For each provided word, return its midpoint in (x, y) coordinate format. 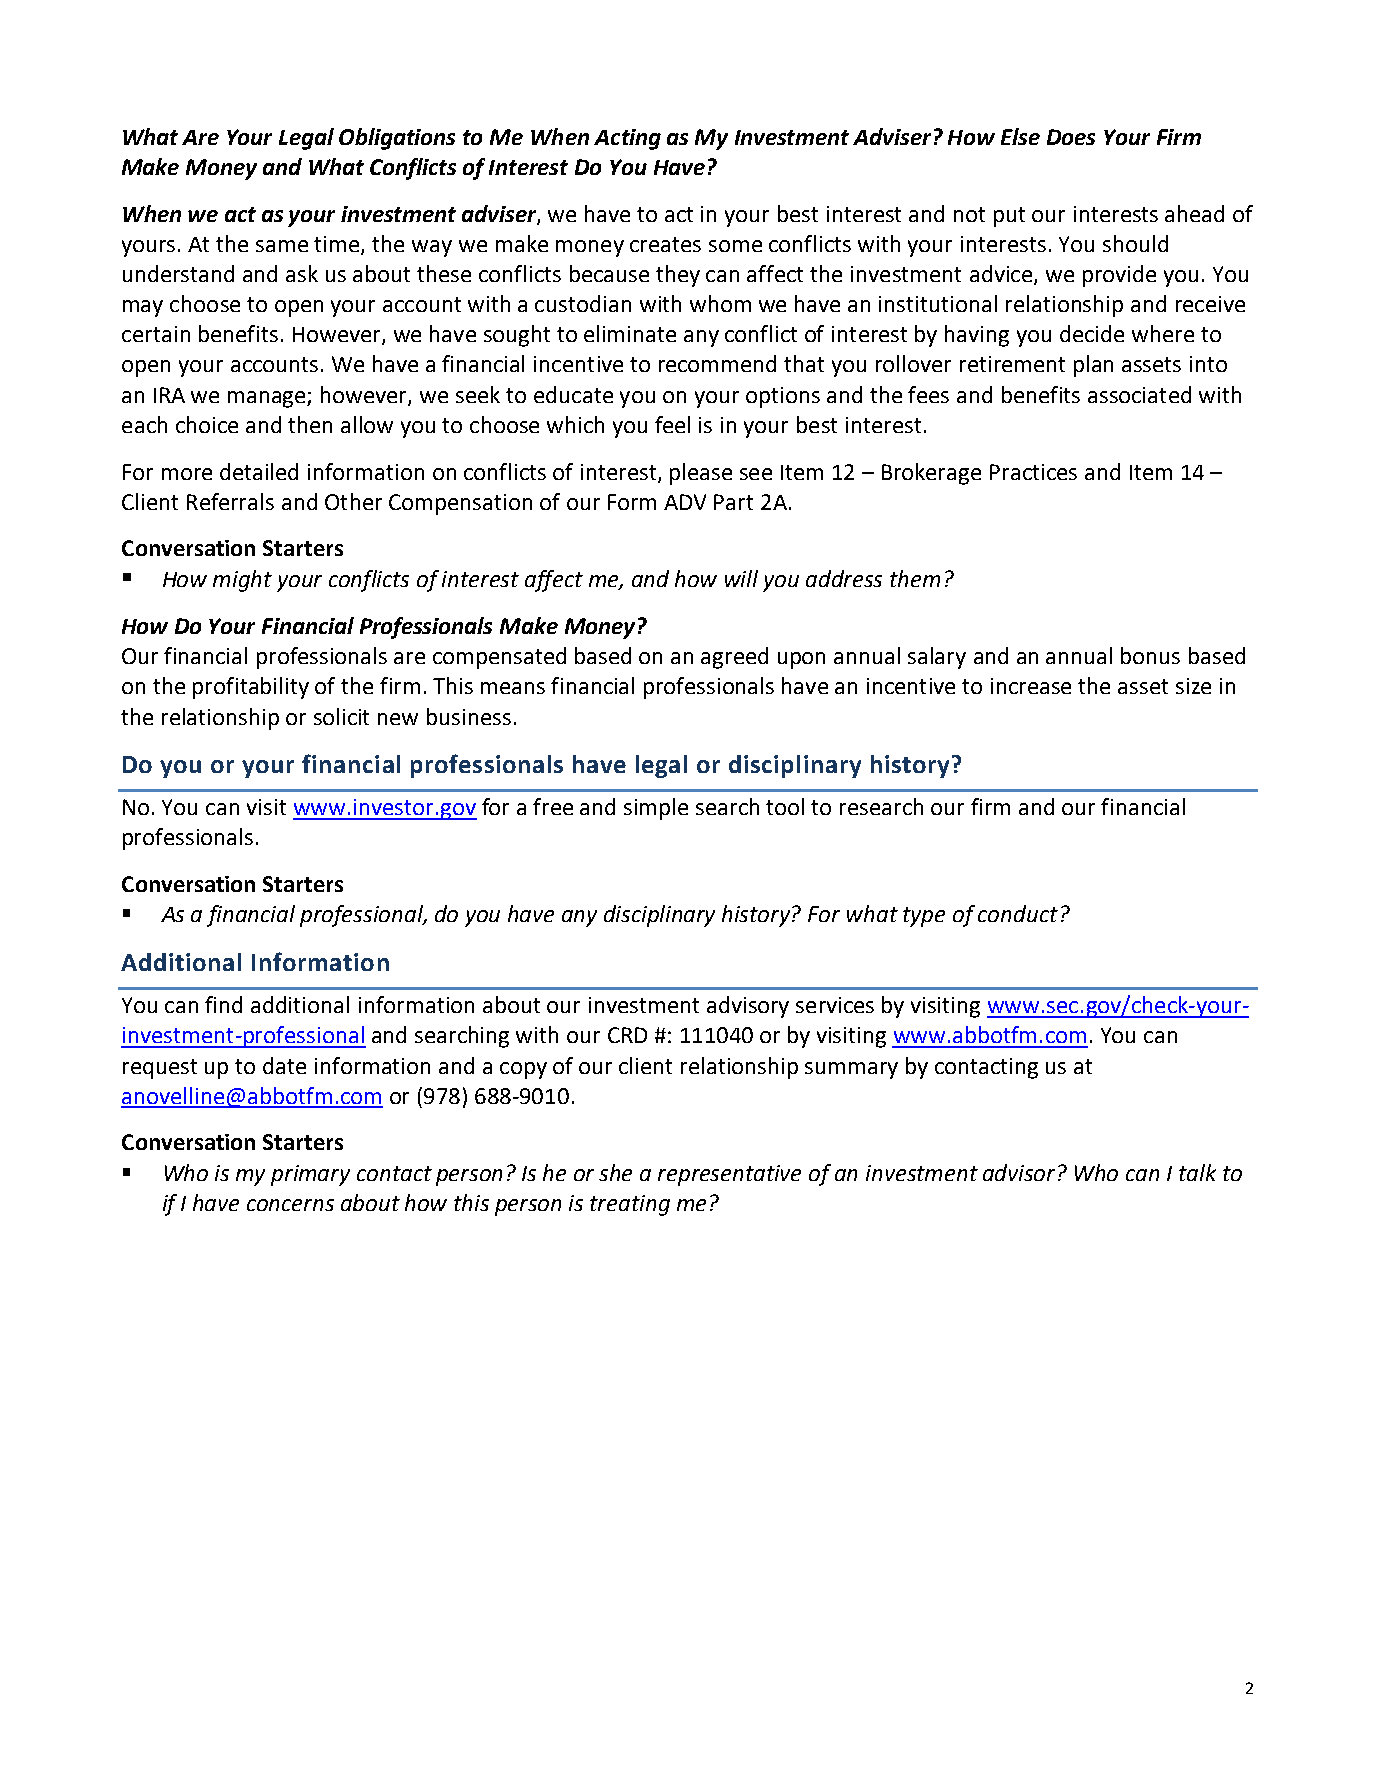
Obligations (397, 139)
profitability (251, 688)
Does (1071, 137)
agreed (734, 658)
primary (310, 1175)
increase (1031, 686)
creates (665, 244)
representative (729, 1175)
